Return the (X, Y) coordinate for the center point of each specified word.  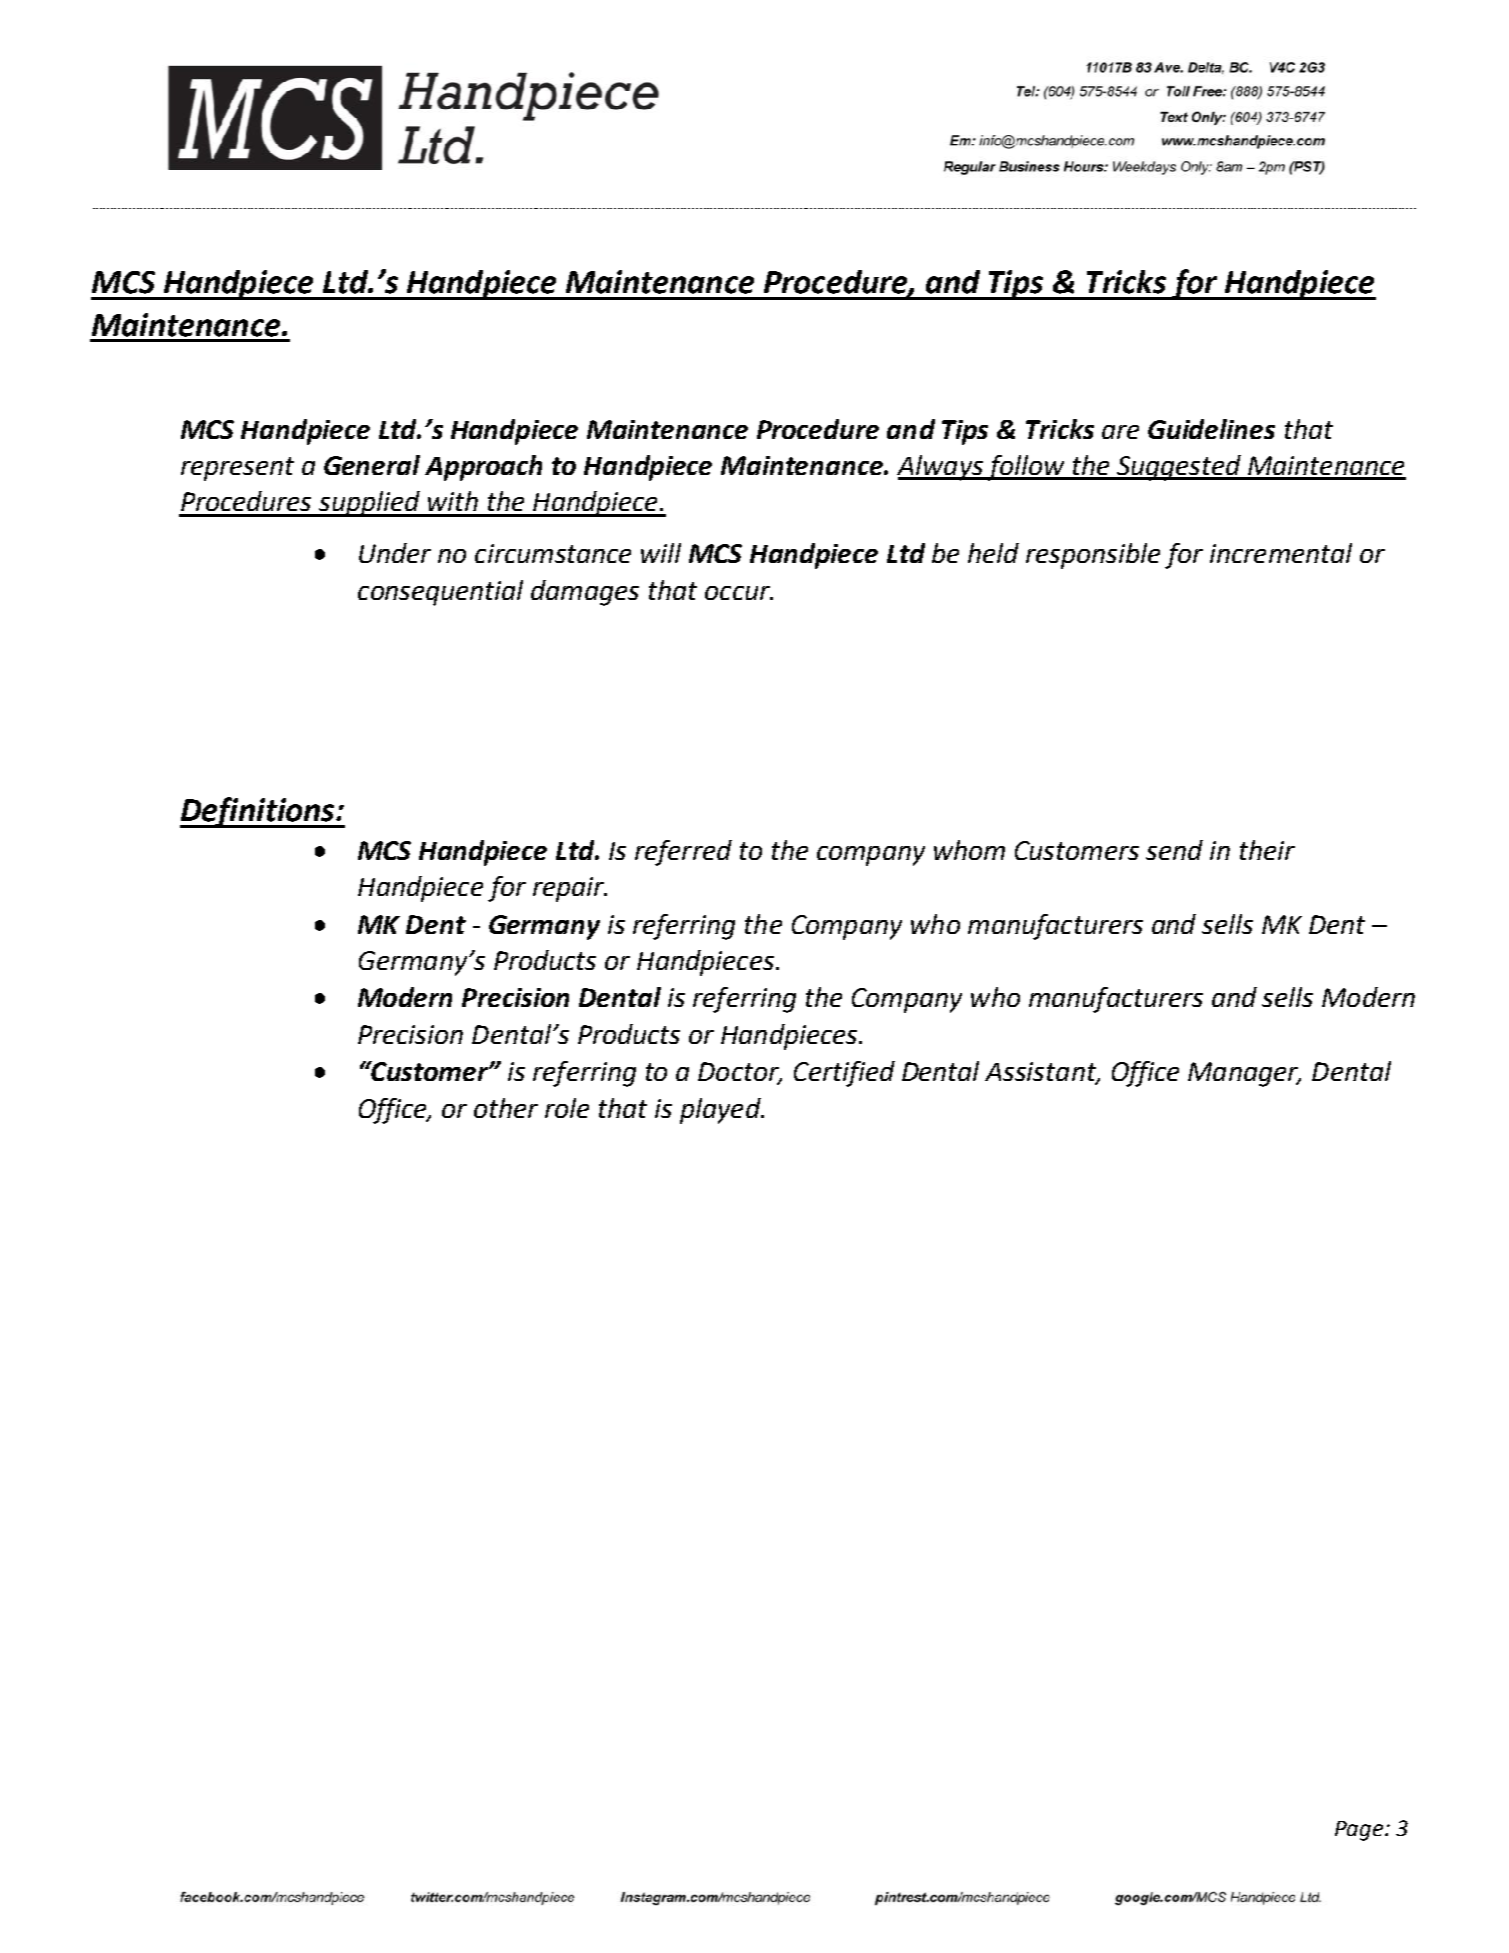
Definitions (258, 812)
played (721, 1111)
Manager (1244, 1074)
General (372, 465)
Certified (844, 1074)
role (567, 1108)
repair (569, 889)
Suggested (1178, 468)
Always (941, 468)
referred (683, 853)
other (506, 1108)
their (1267, 850)
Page (1359, 1831)
